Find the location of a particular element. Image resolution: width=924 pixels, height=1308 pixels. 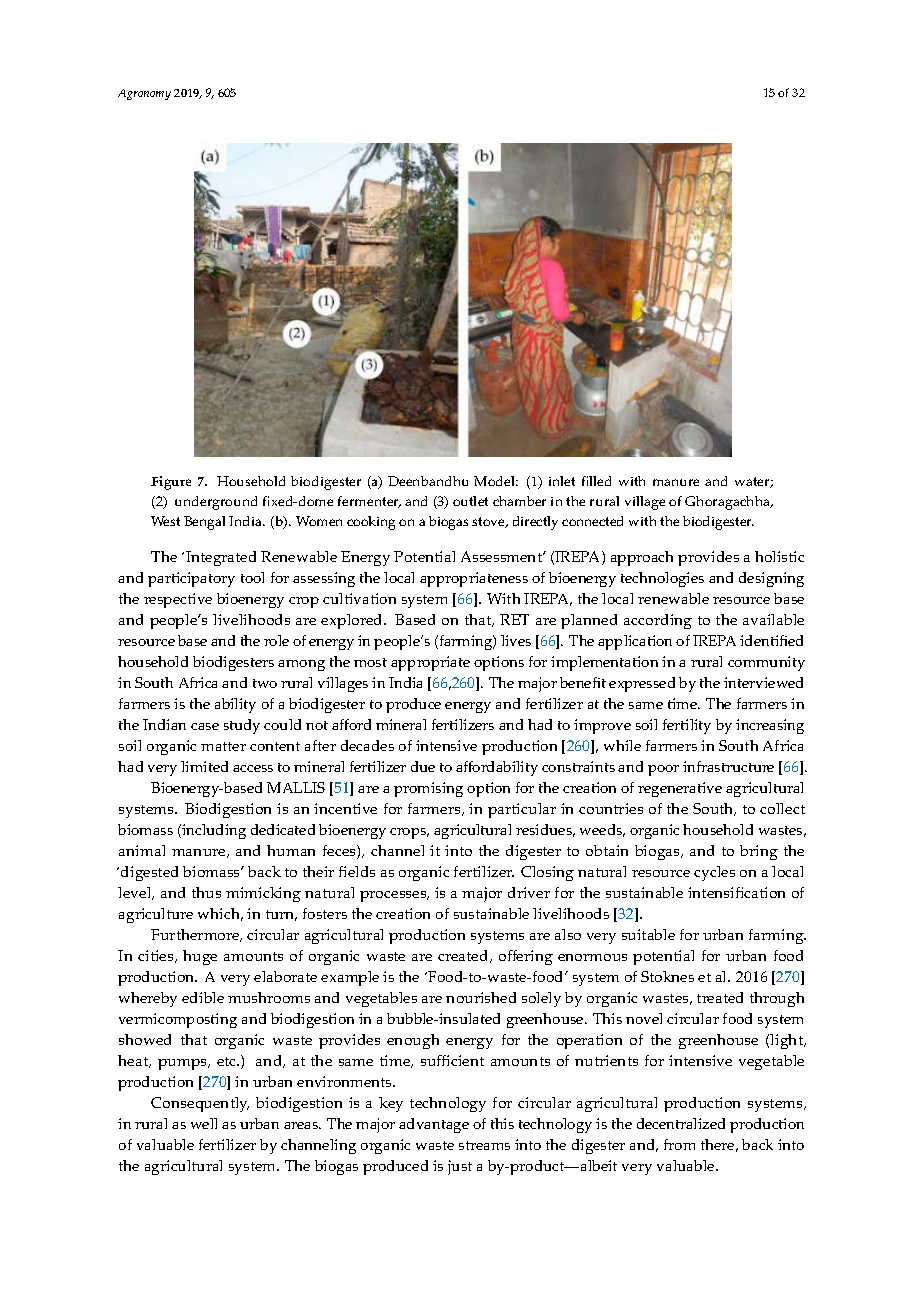

decades is located at coordinates (367, 745).
